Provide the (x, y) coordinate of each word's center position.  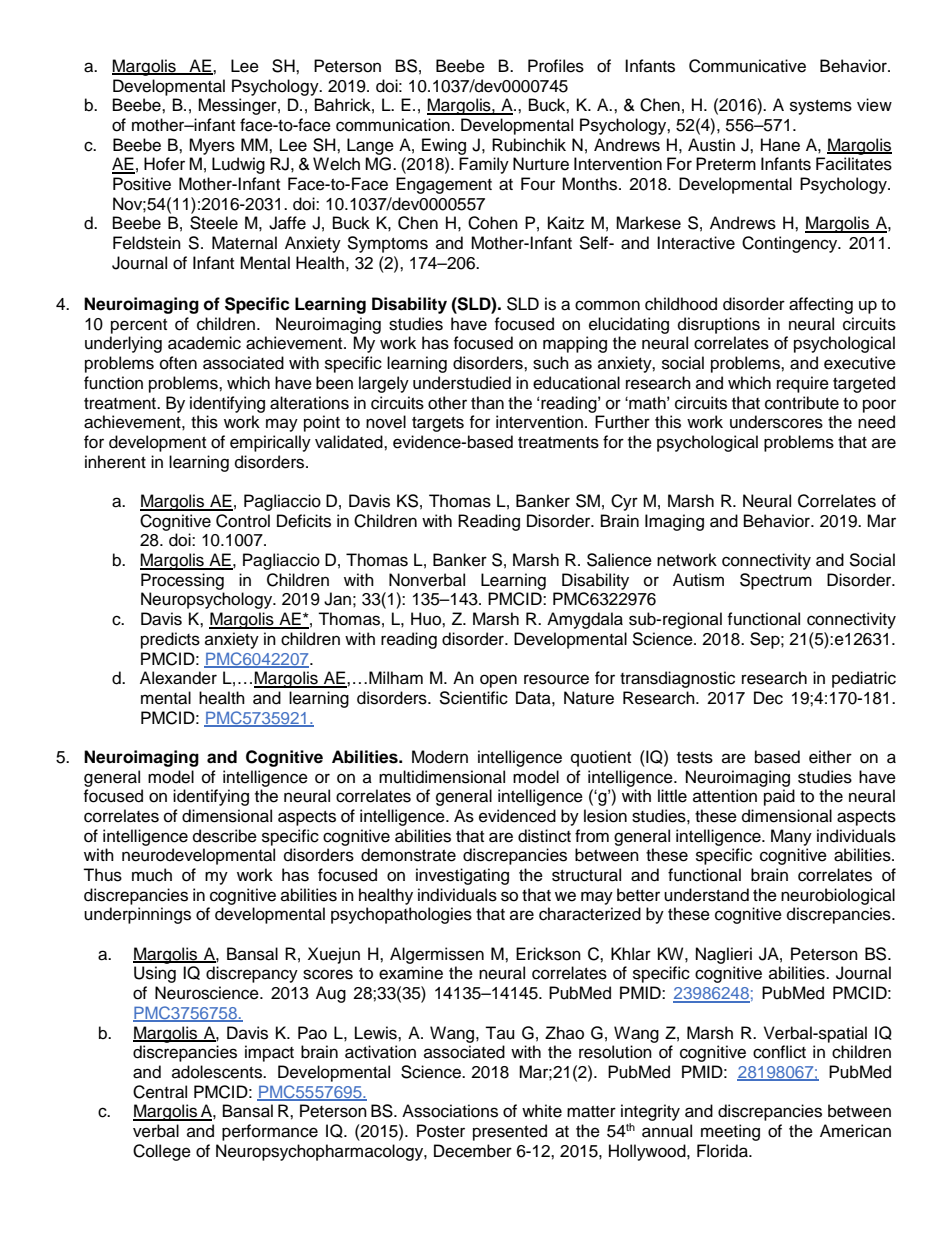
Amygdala (585, 620)
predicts (170, 640)
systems (821, 107)
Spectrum (776, 581)
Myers (212, 146)
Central (160, 1092)
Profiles (556, 66)
